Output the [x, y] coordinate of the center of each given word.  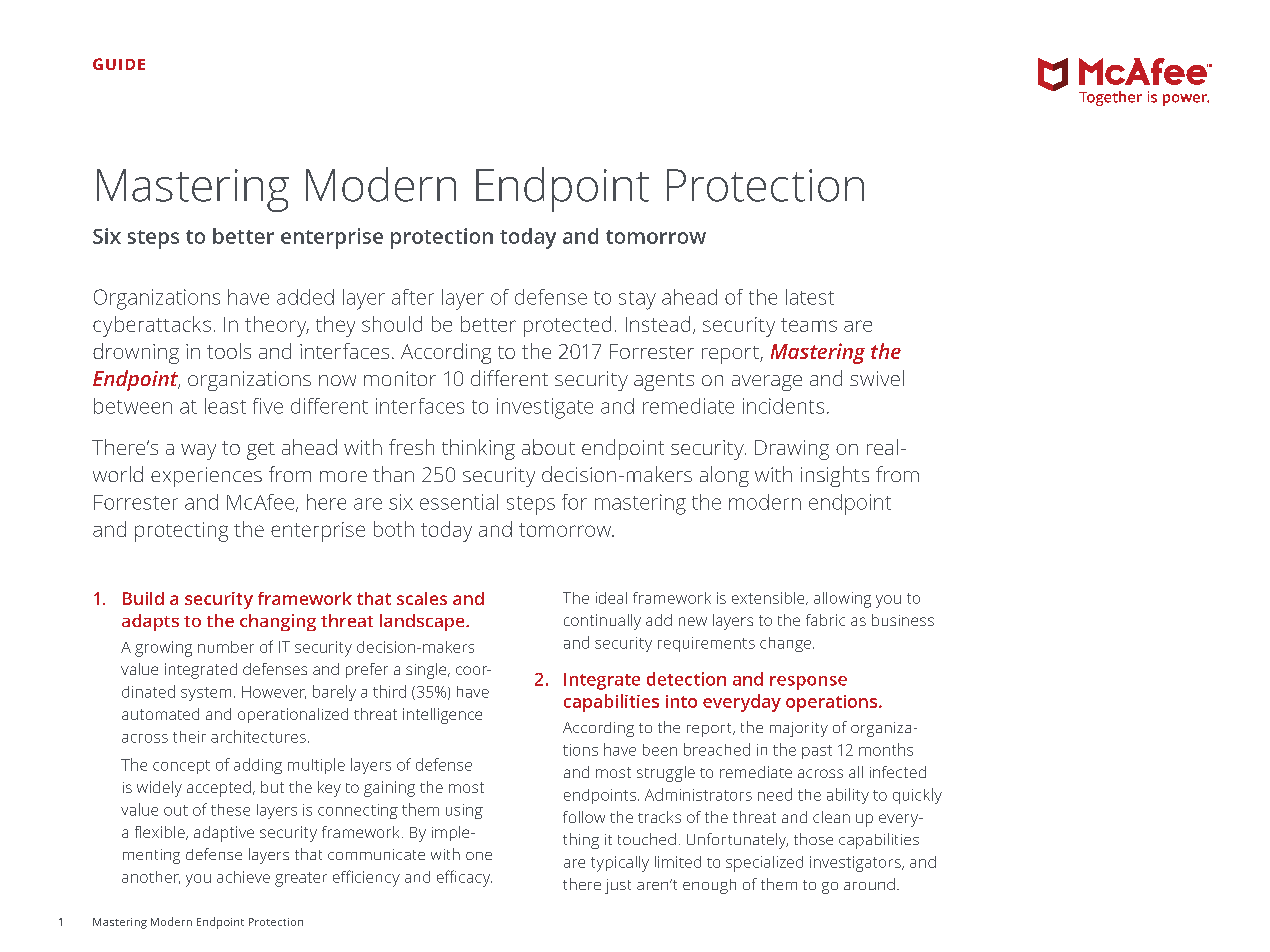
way [198, 452]
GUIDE [119, 64]
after [413, 297]
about [548, 447]
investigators [856, 864]
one [479, 856]
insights [835, 476]
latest [810, 297]
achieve [243, 877]
